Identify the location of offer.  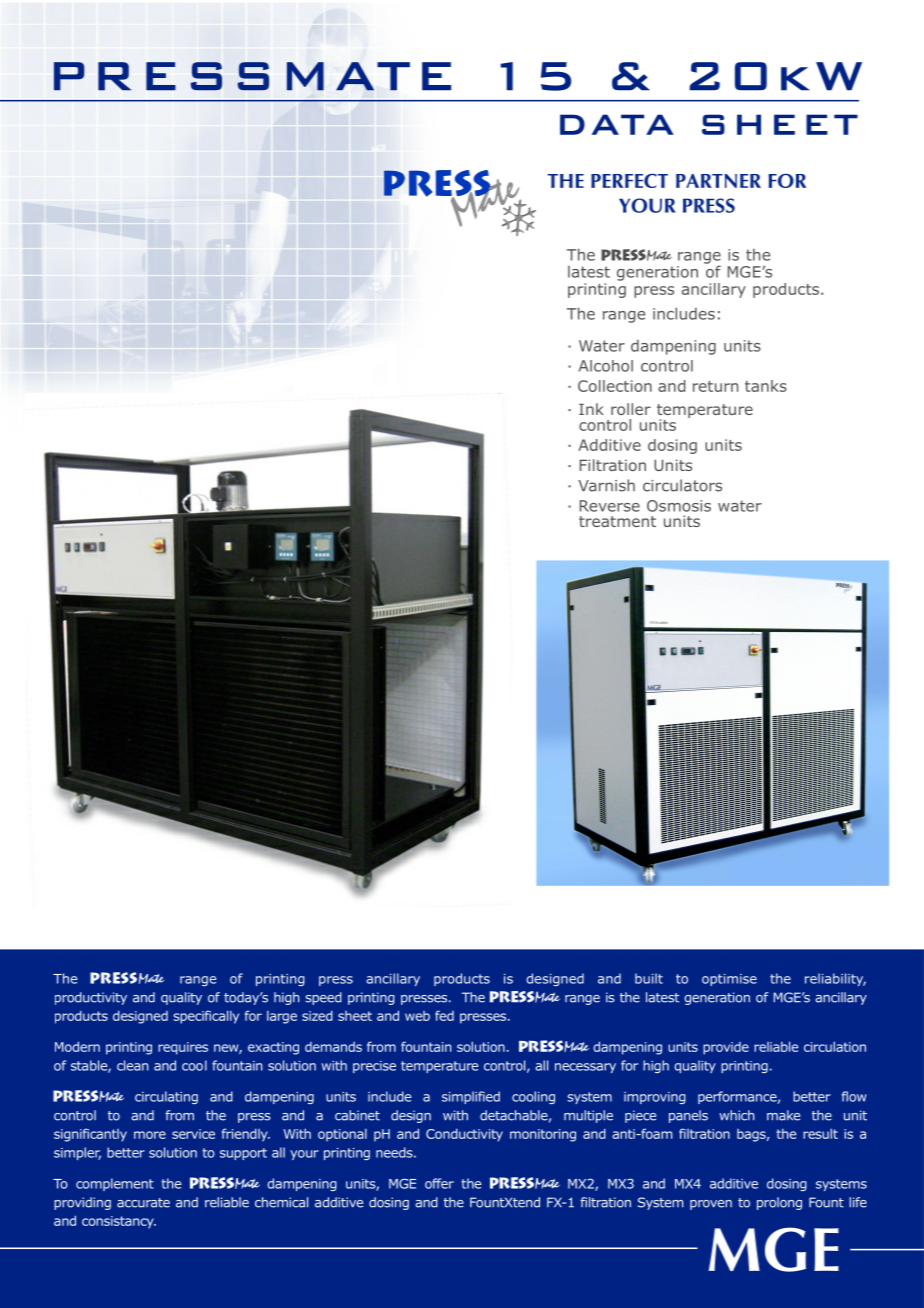
(439, 1183).
